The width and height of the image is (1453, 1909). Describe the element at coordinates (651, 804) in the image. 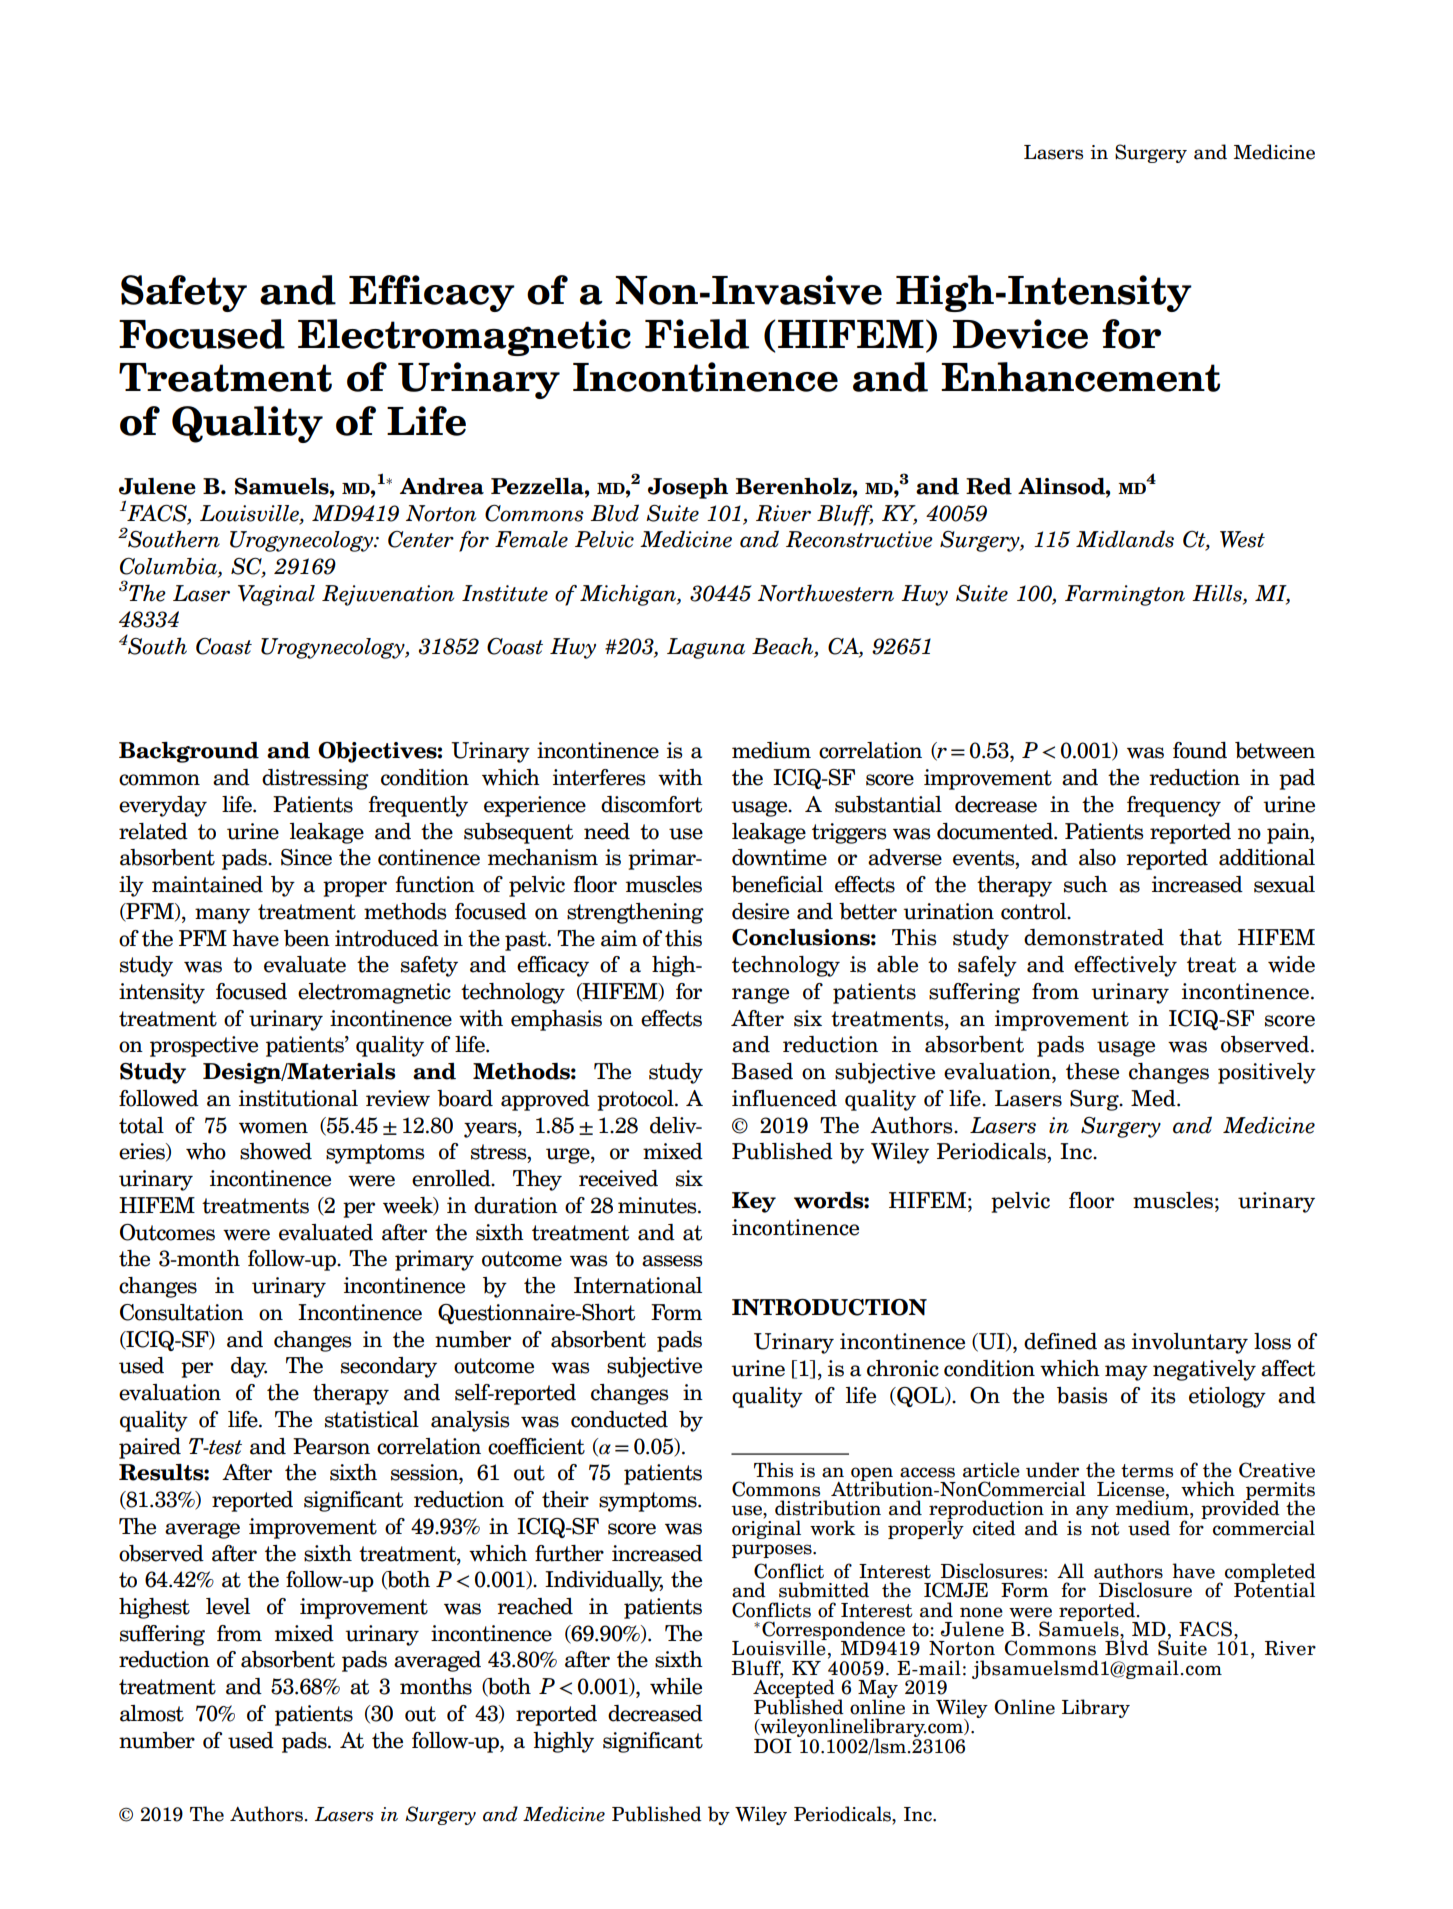

I see `discomfort` at that location.
